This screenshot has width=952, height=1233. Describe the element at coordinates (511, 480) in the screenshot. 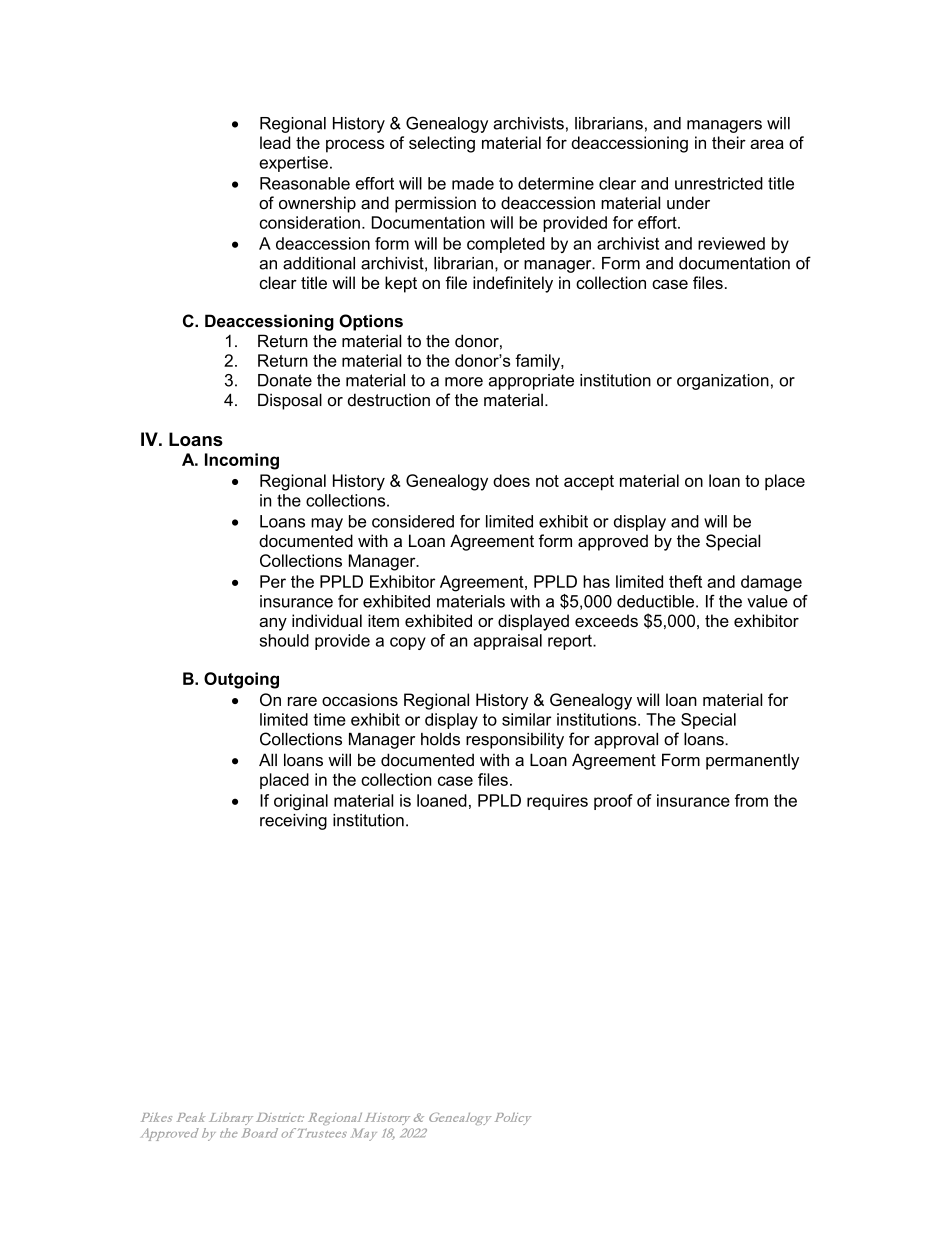

I see `does` at that location.
